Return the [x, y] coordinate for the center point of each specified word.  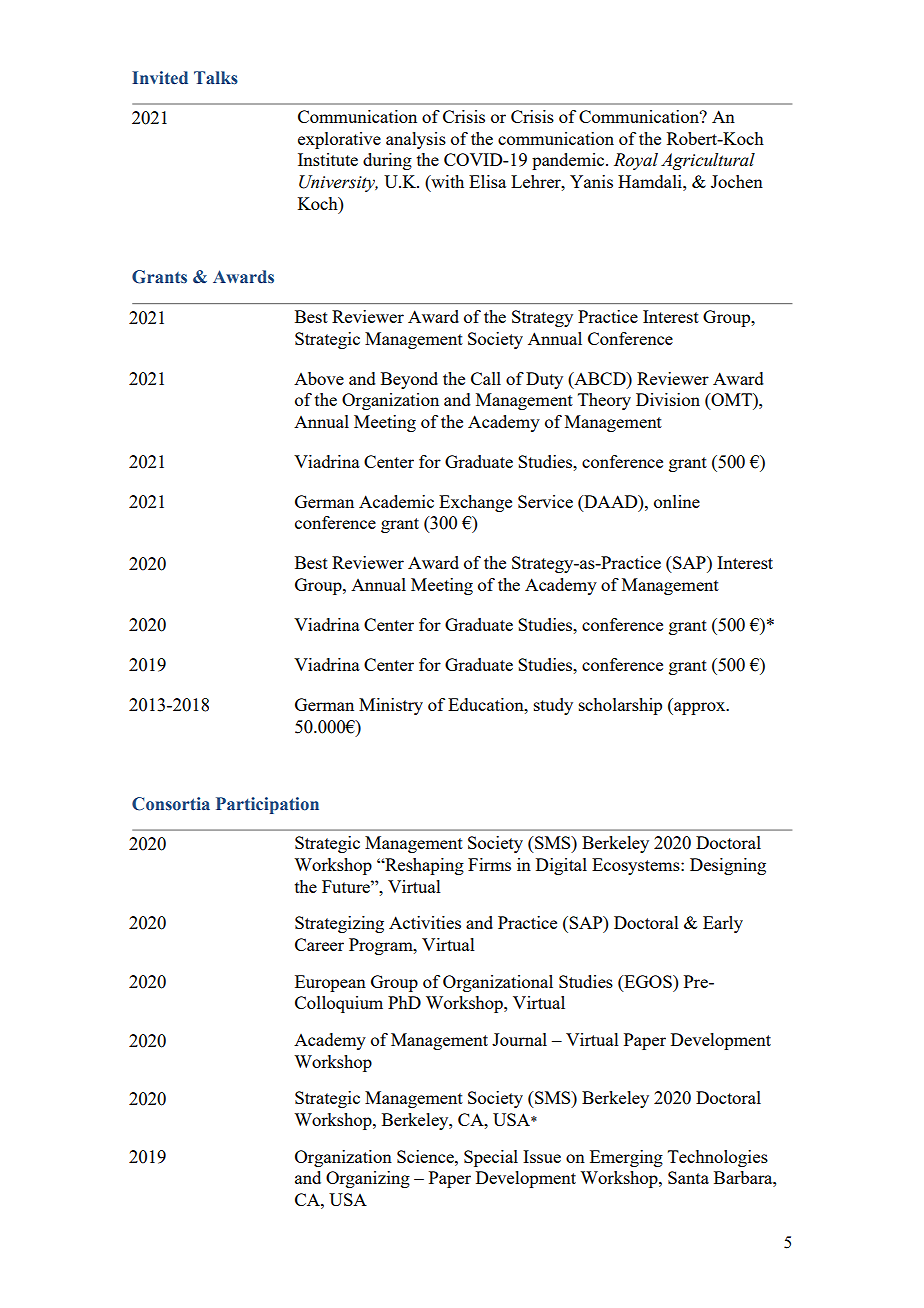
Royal [636, 161]
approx [700, 708]
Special [491, 1158]
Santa [688, 1177]
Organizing [368, 1179]
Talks [216, 78]
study [553, 706]
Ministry [391, 706]
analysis [416, 140]
